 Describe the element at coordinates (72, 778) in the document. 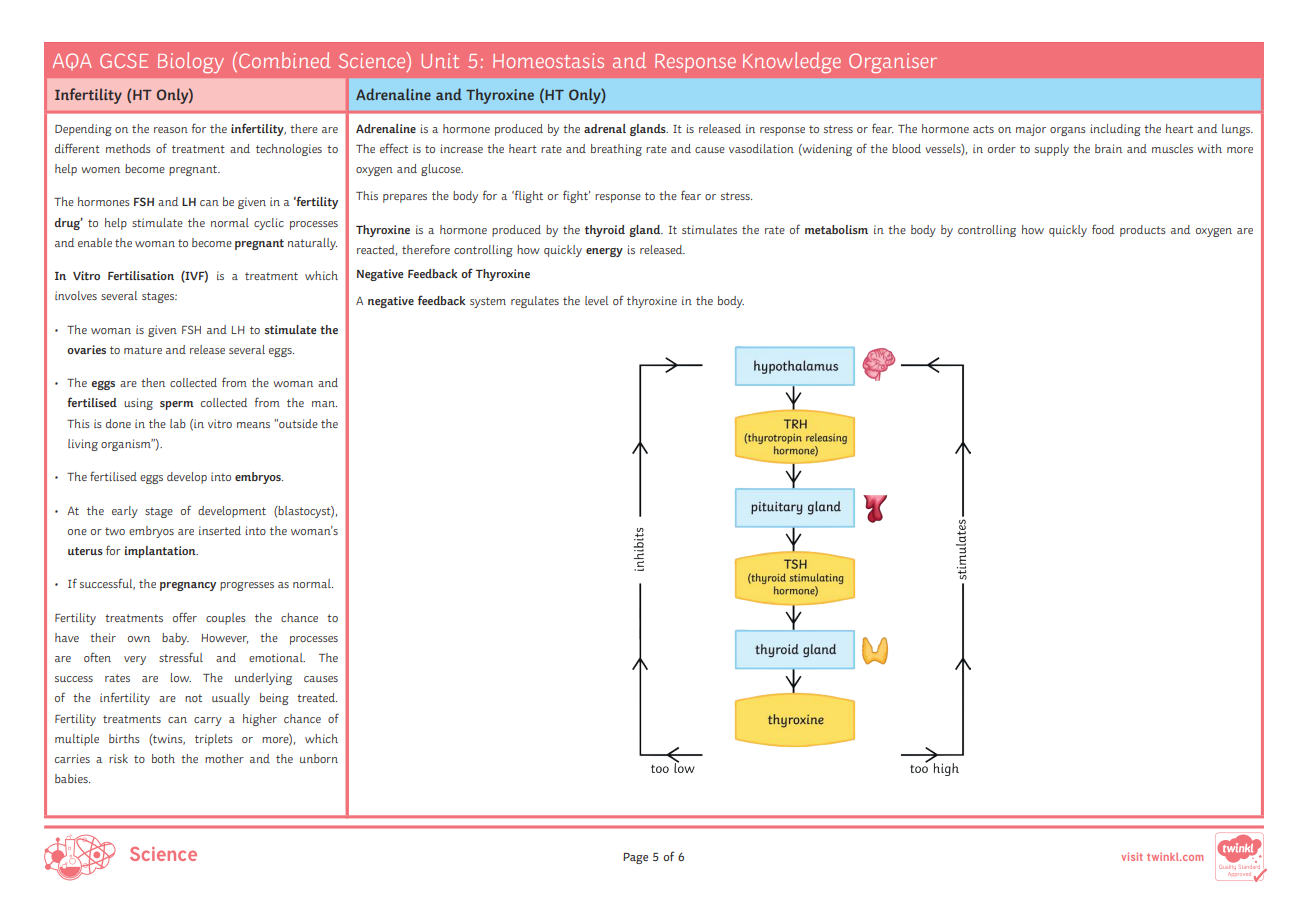

I see `babies` at that location.
